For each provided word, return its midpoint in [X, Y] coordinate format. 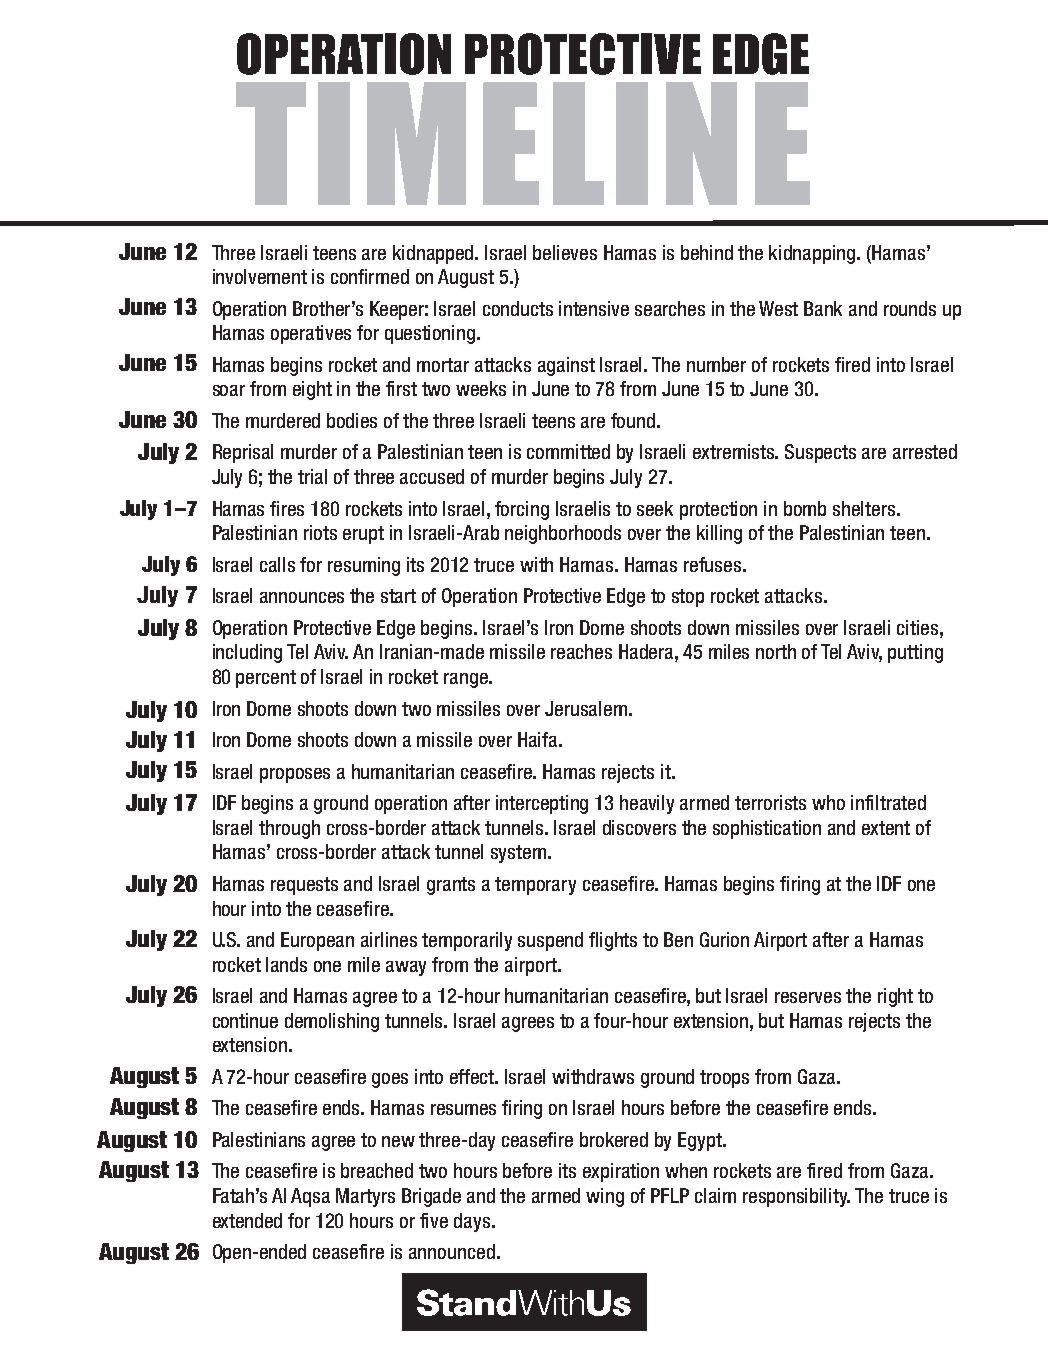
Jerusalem [586, 708]
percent [266, 679]
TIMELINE [523, 143]
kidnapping [813, 254]
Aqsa [310, 1197]
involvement [260, 276]
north [776, 651]
